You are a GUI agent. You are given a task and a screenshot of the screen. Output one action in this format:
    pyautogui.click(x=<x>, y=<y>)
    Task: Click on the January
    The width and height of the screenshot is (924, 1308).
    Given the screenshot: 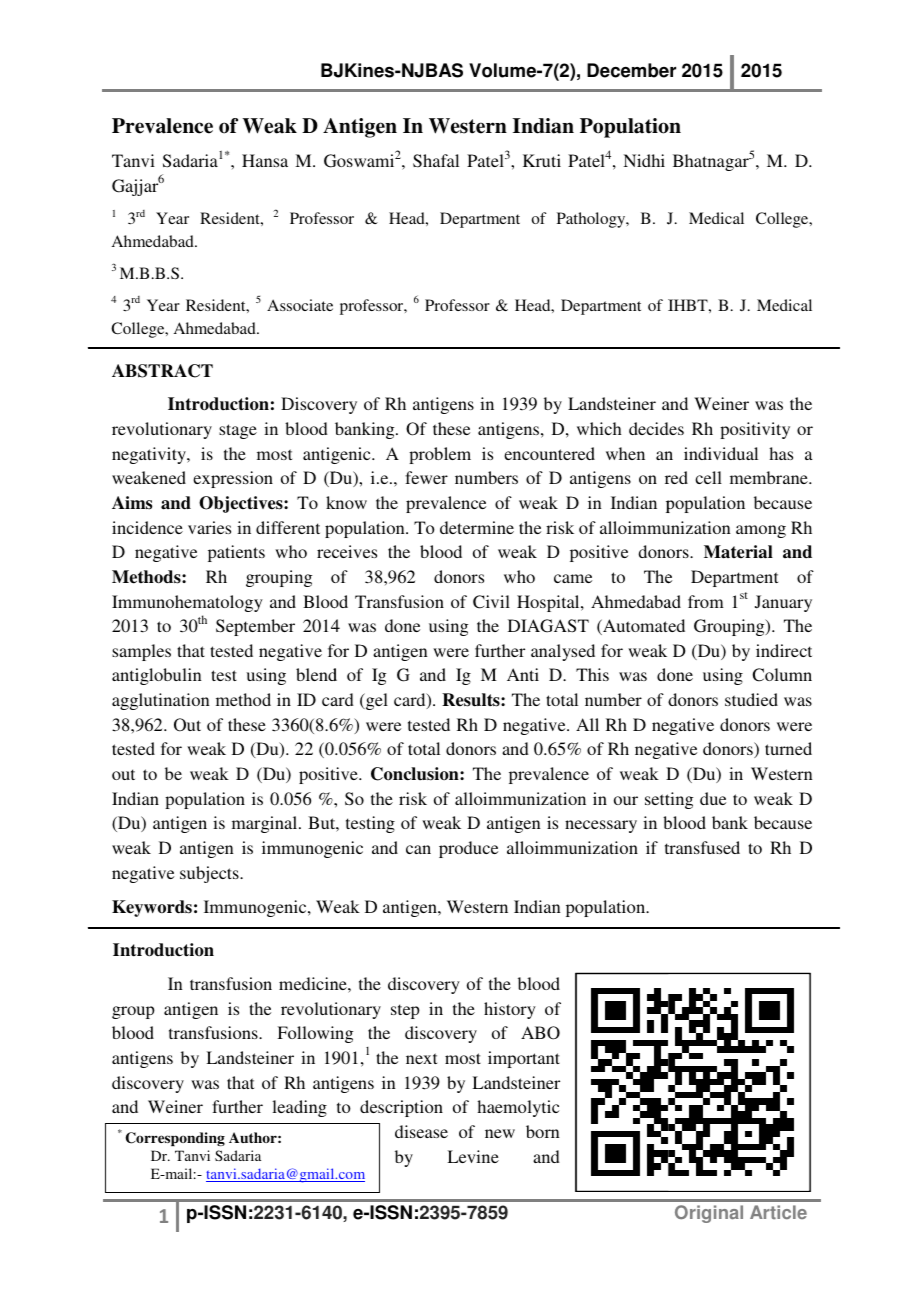 What is the action you would take?
    pyautogui.click(x=783, y=603)
